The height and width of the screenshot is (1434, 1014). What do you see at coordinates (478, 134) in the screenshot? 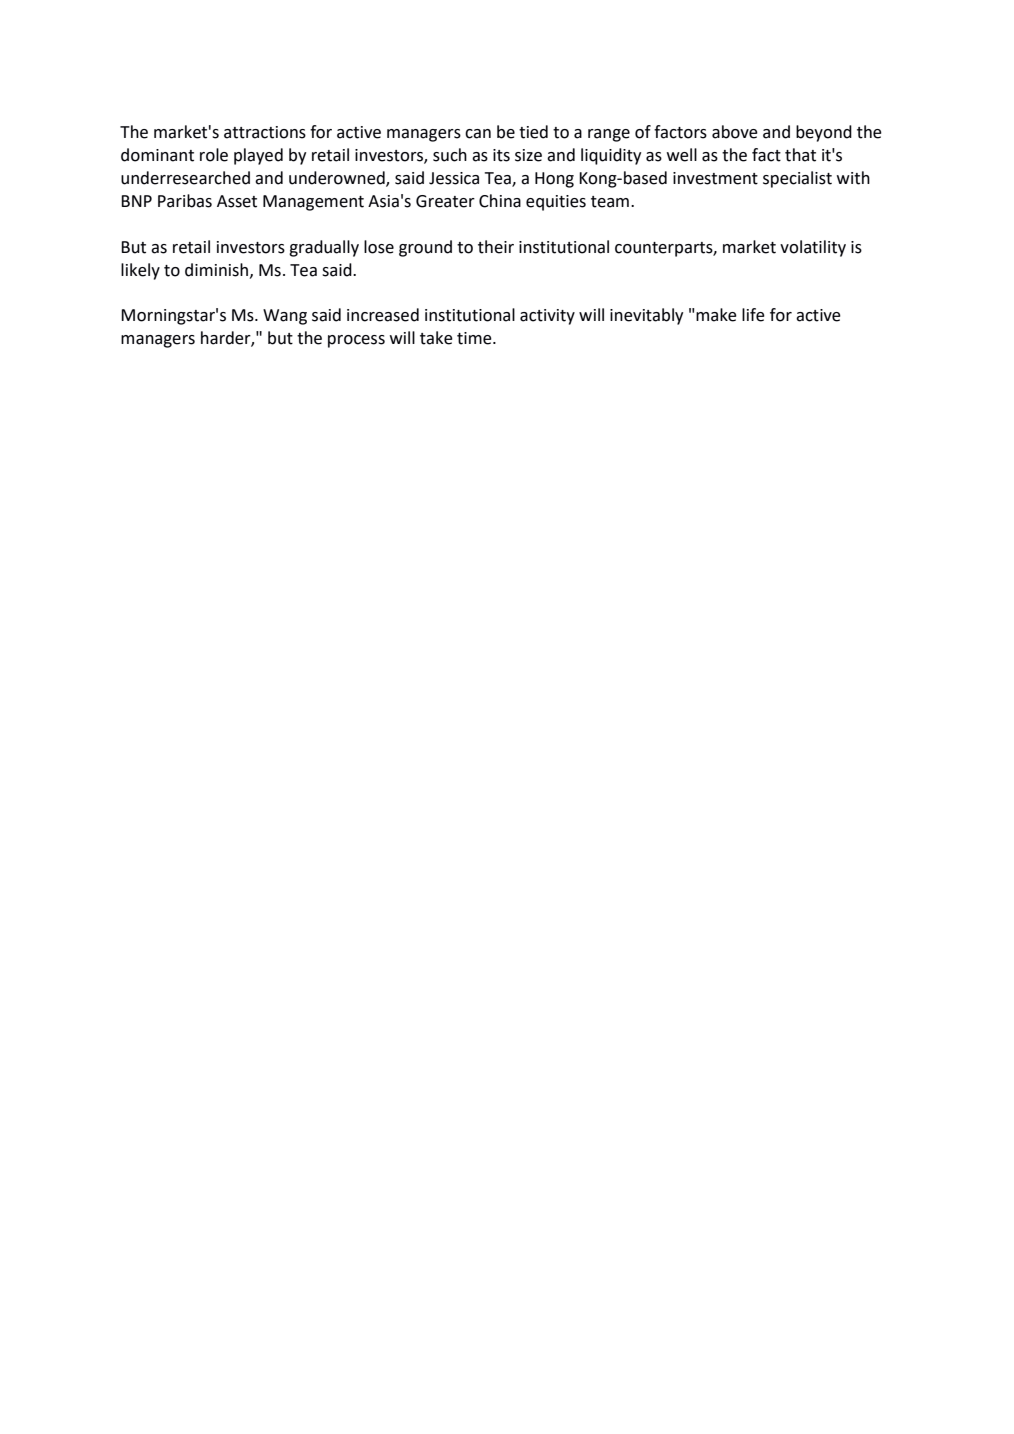
I see `can` at bounding box center [478, 134].
